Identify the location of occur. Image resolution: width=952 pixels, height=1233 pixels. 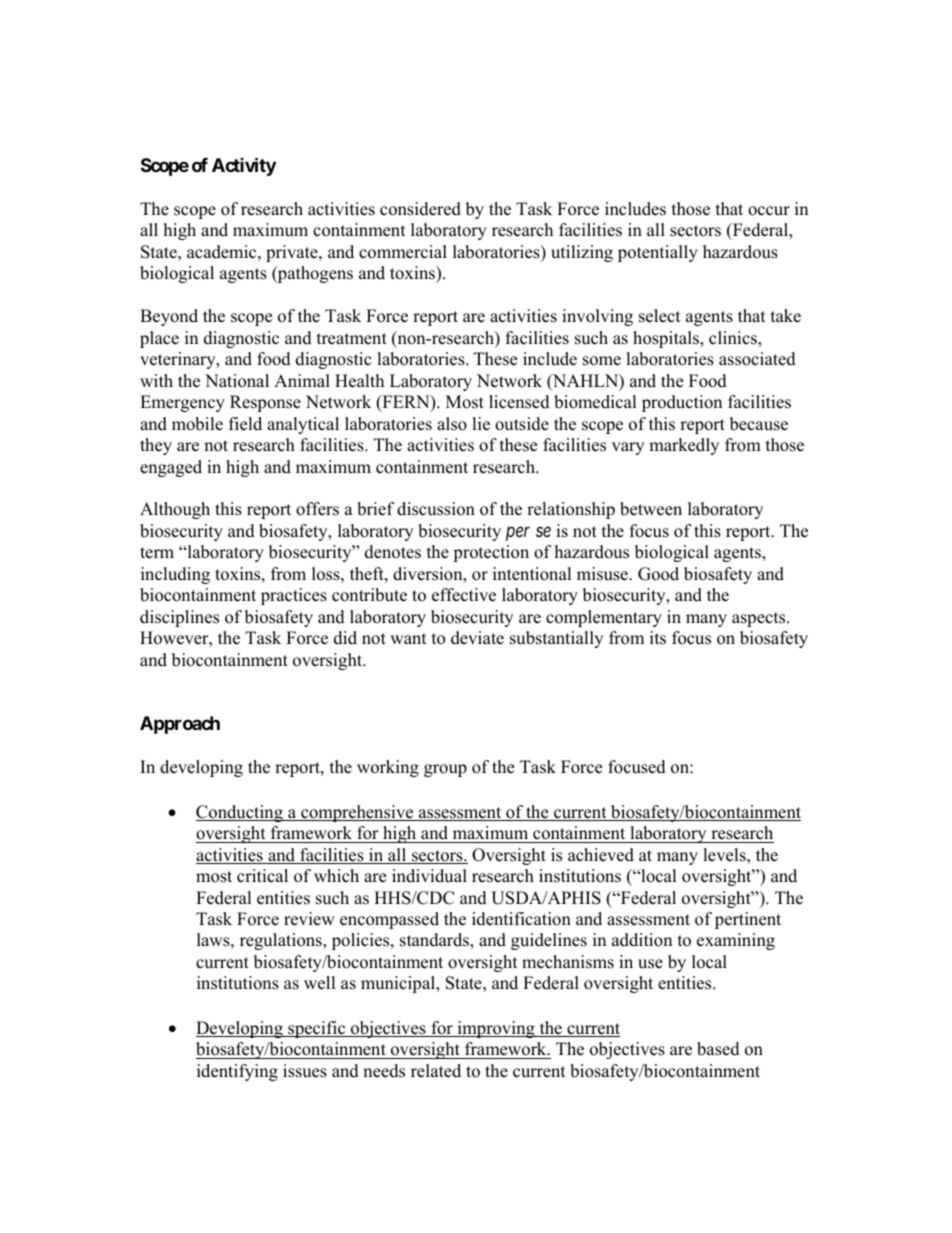
(769, 211).
